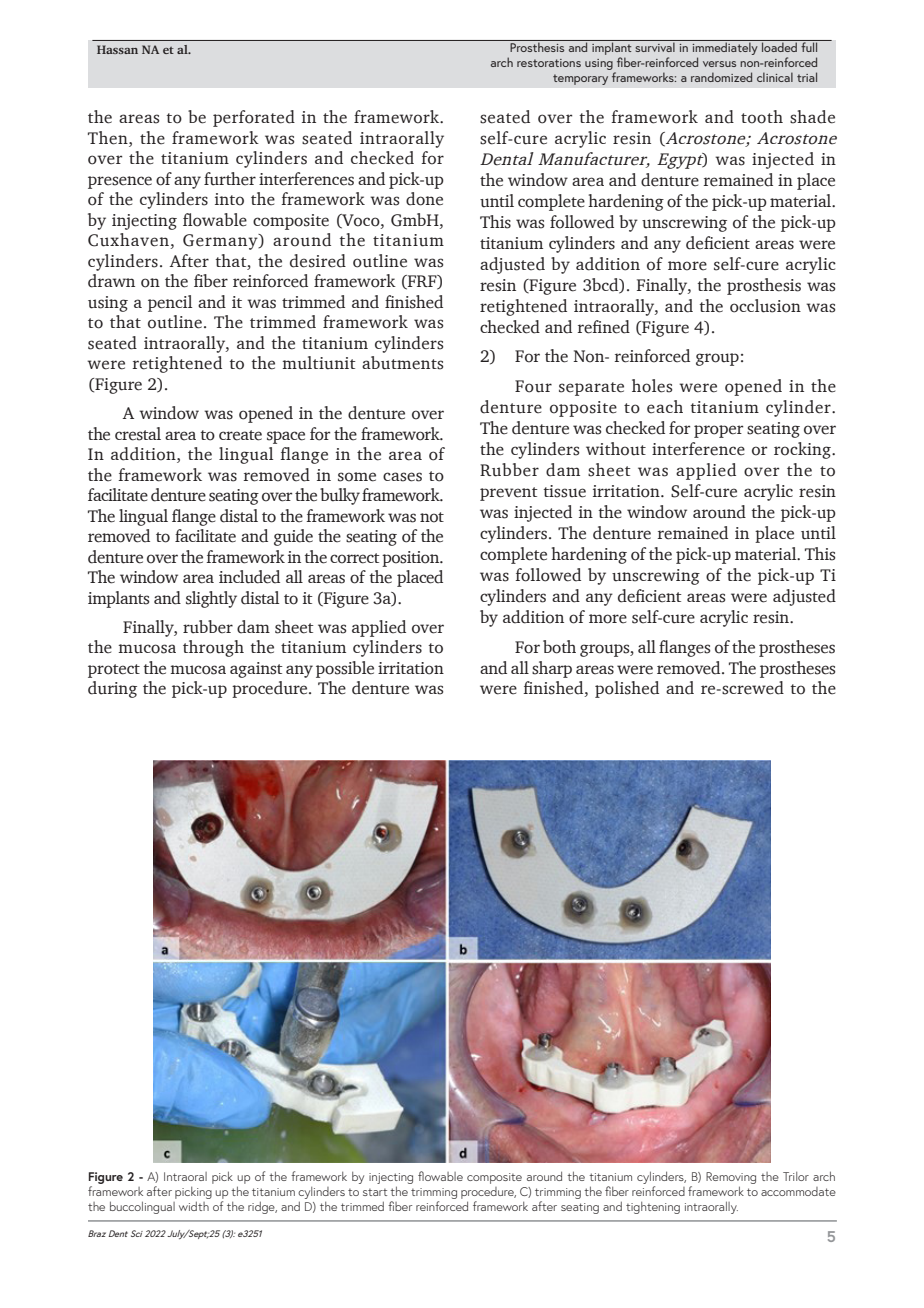 The image size is (924, 1308). I want to click on tooth, so click(762, 117).
